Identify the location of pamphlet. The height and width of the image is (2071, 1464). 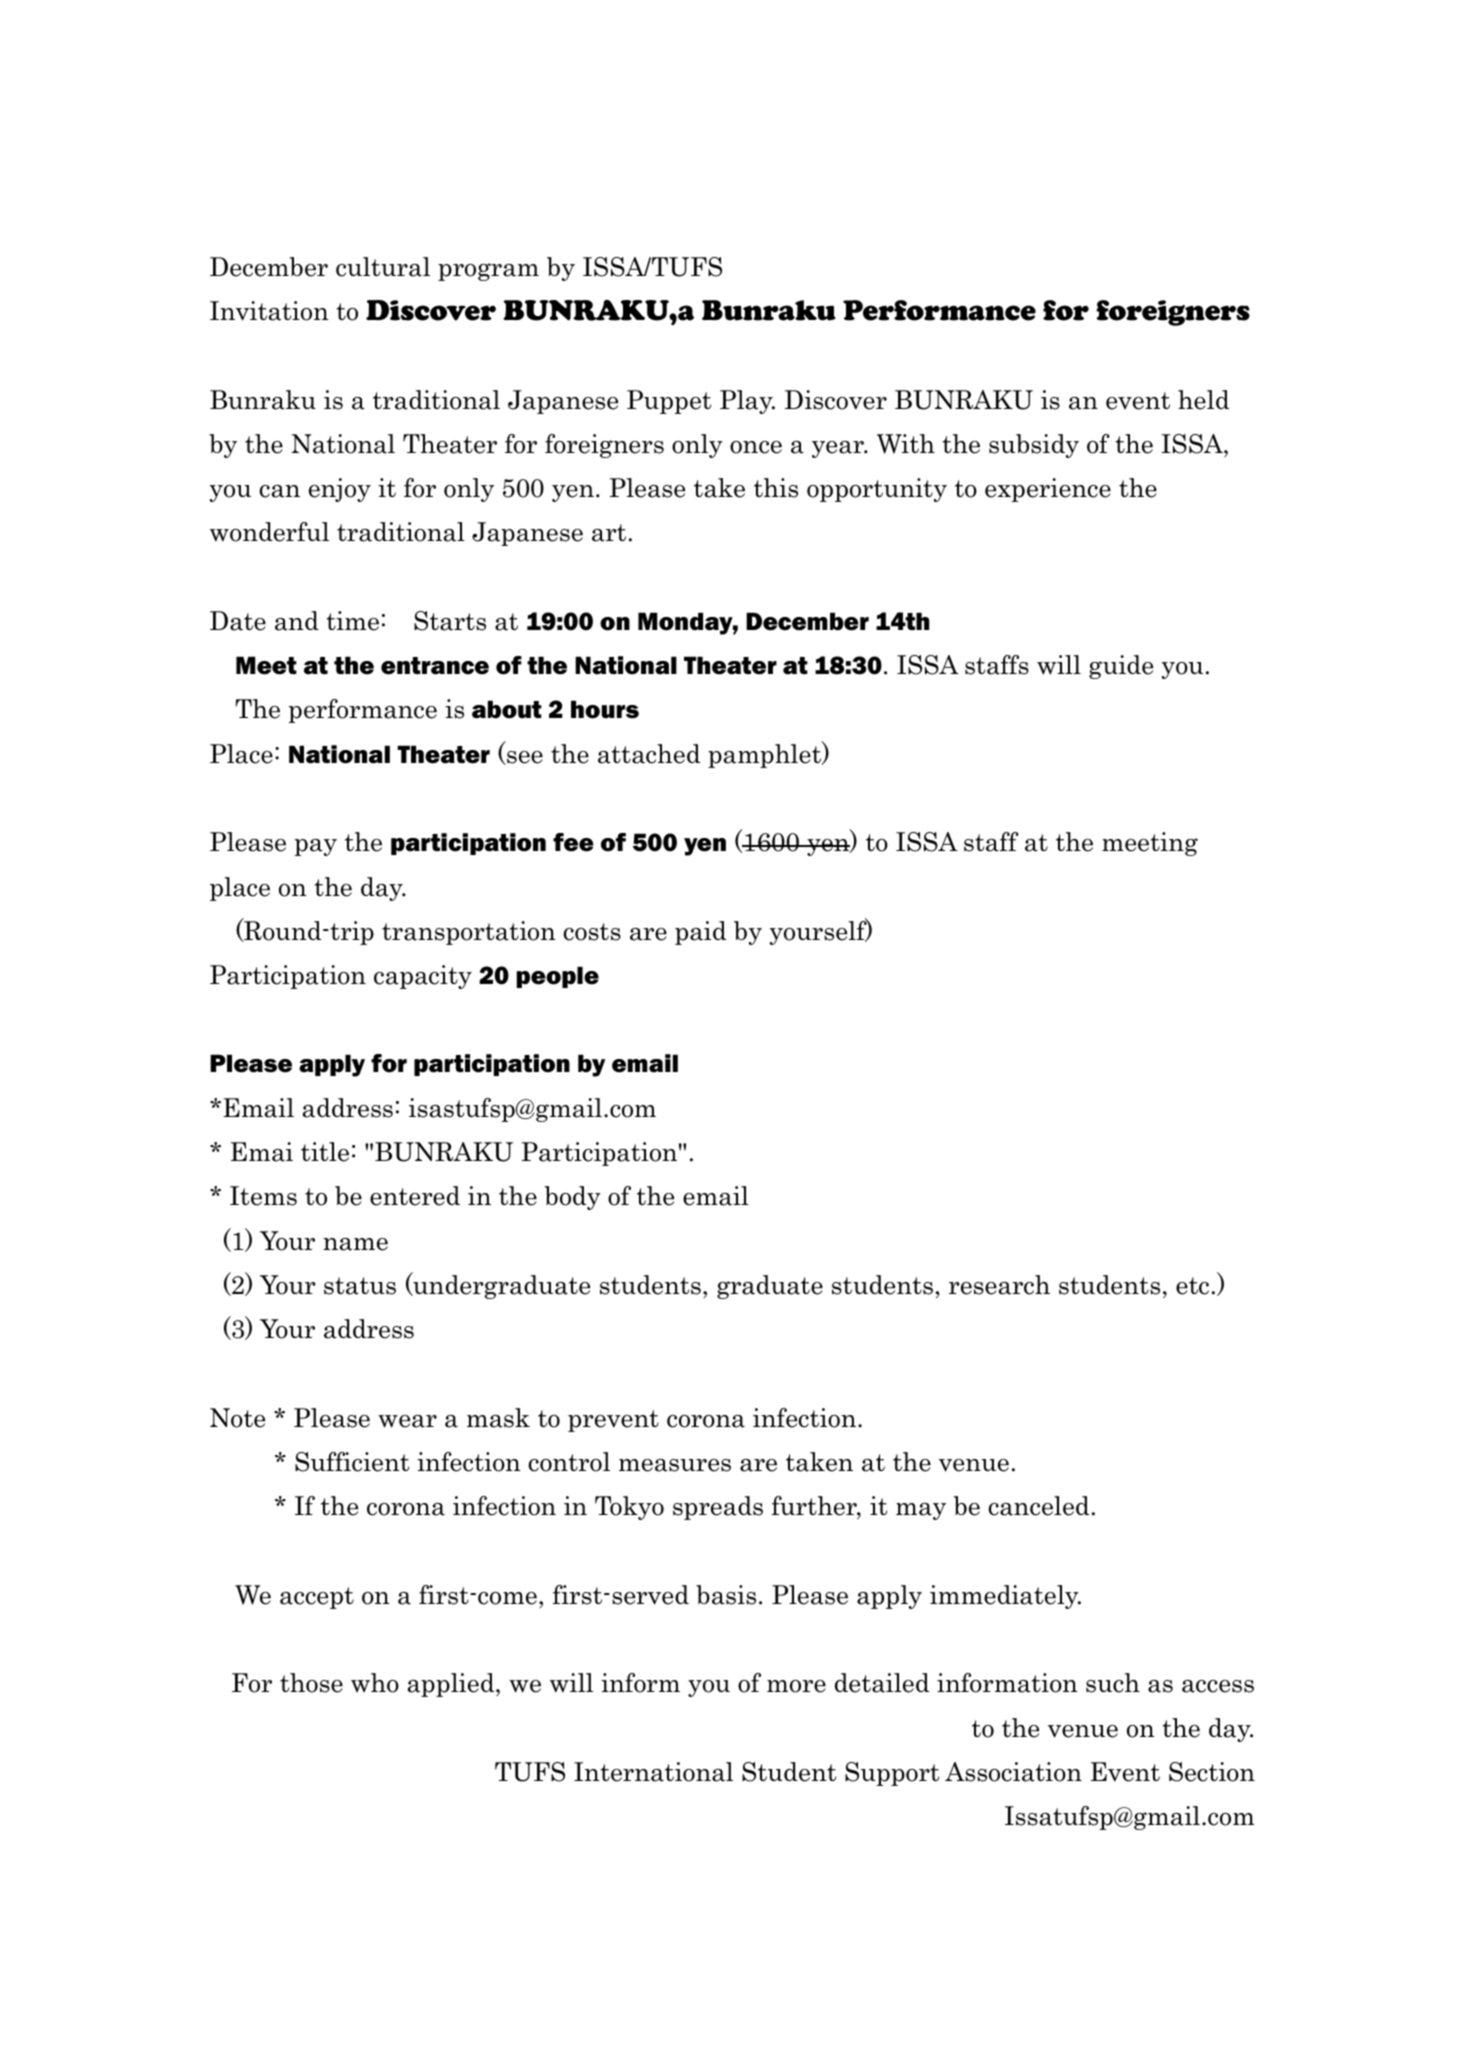
(765, 755).
